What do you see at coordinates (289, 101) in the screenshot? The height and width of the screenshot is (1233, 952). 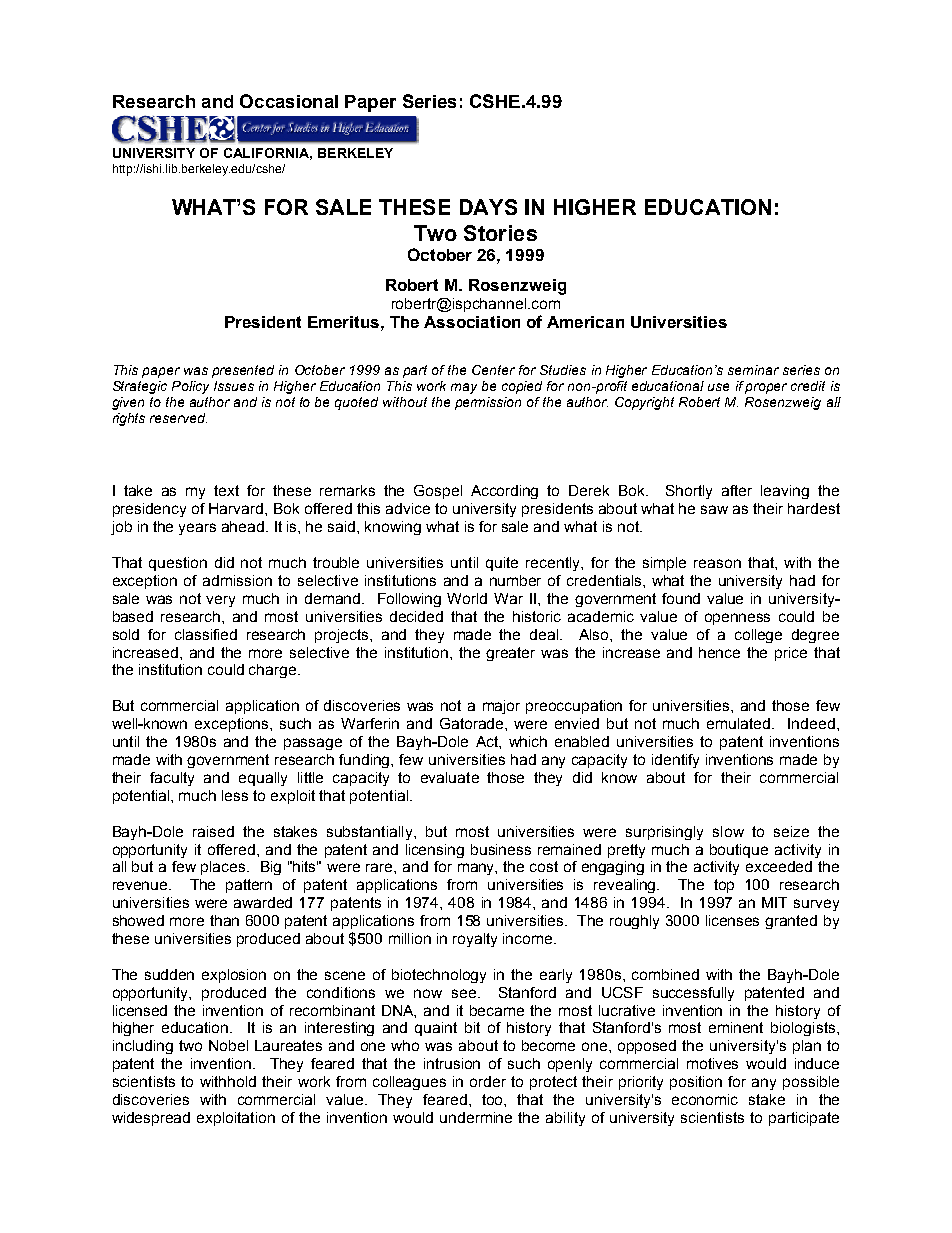 I see `Occasional` at bounding box center [289, 101].
